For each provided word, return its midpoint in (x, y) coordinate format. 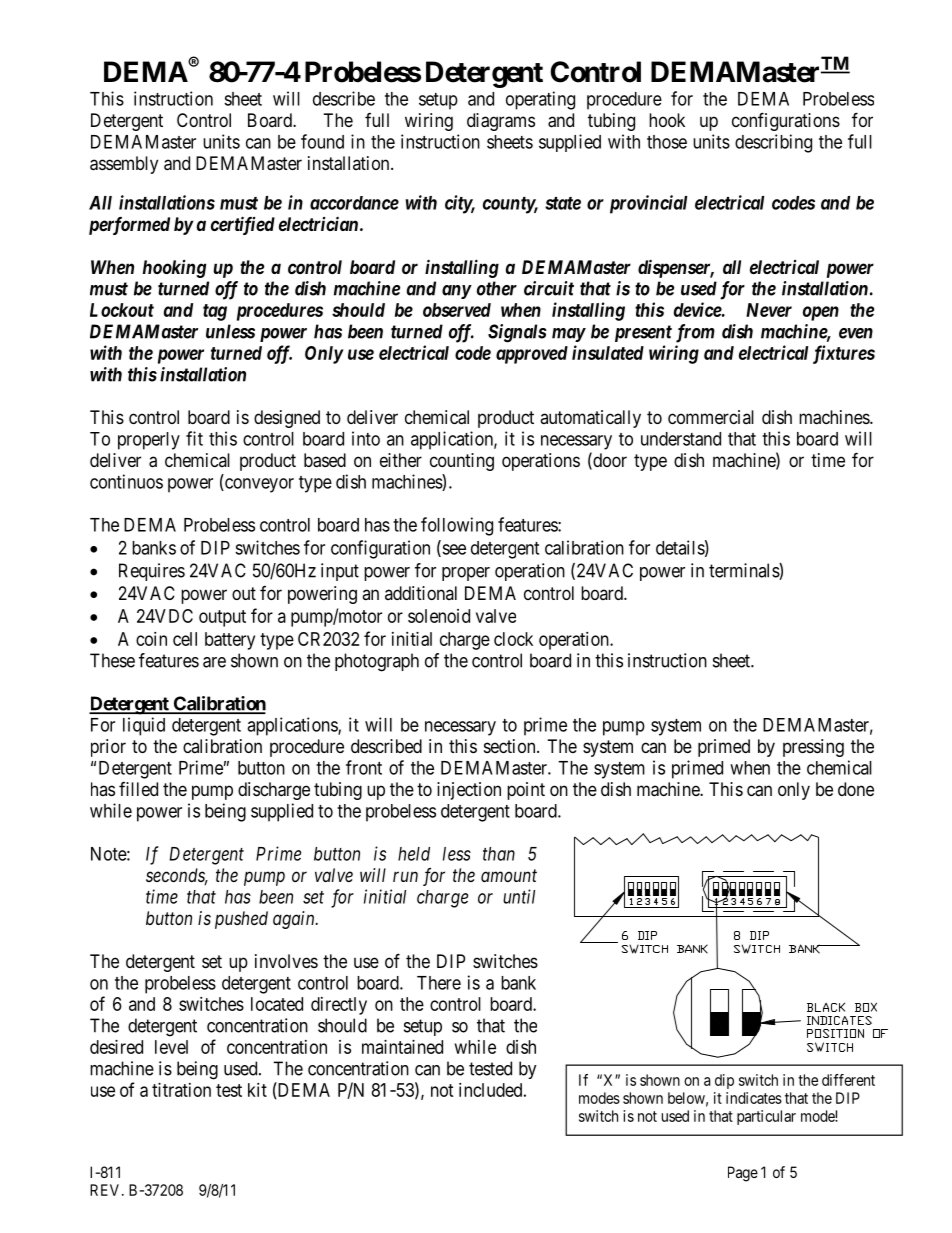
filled (138, 789)
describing (773, 143)
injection (469, 791)
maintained (402, 1047)
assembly (124, 165)
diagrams (501, 122)
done (856, 789)
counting (462, 462)
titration (181, 1090)
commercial (711, 417)
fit (194, 438)
